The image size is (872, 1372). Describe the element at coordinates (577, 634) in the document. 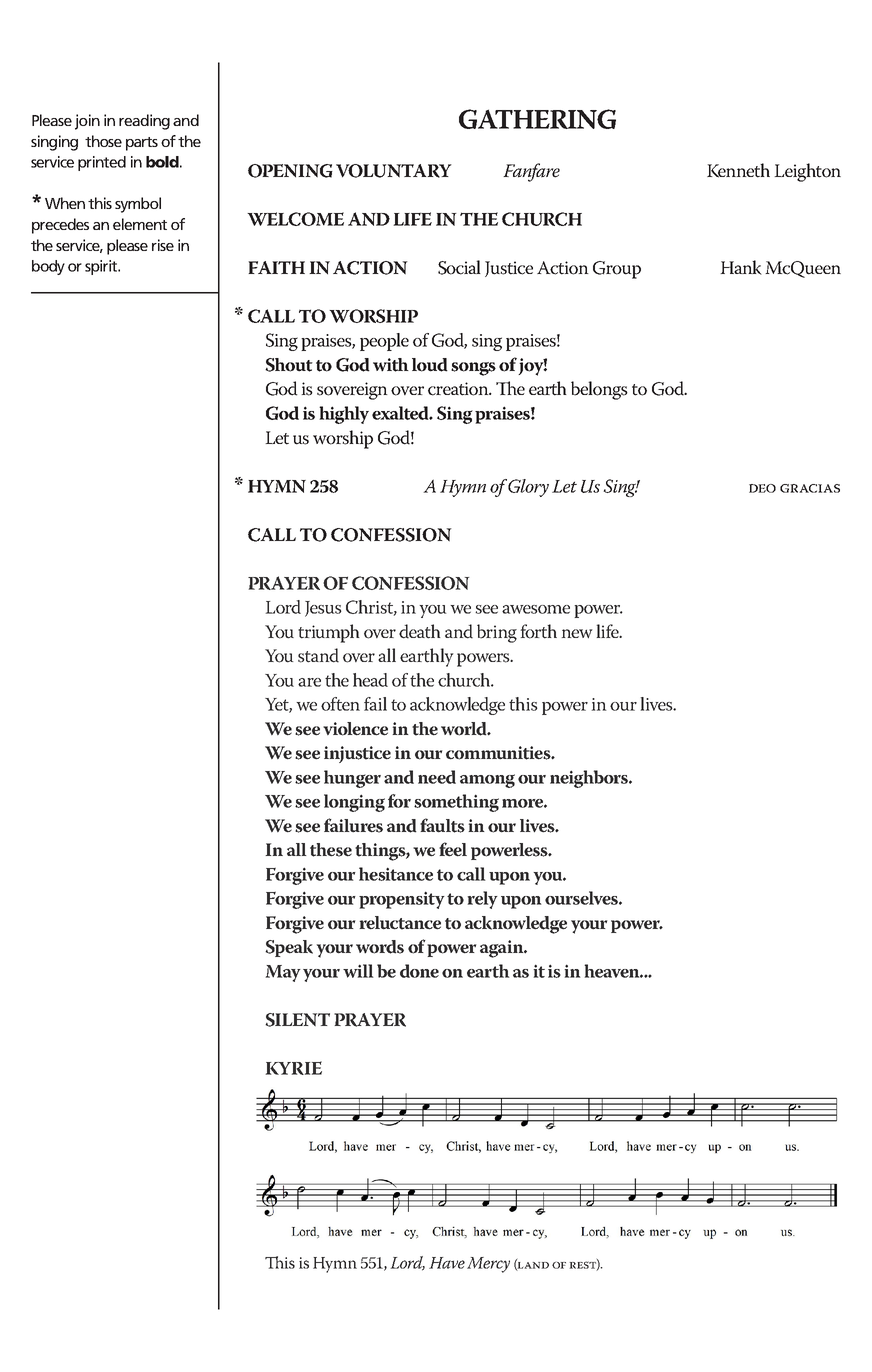

I see `new` at that location.
